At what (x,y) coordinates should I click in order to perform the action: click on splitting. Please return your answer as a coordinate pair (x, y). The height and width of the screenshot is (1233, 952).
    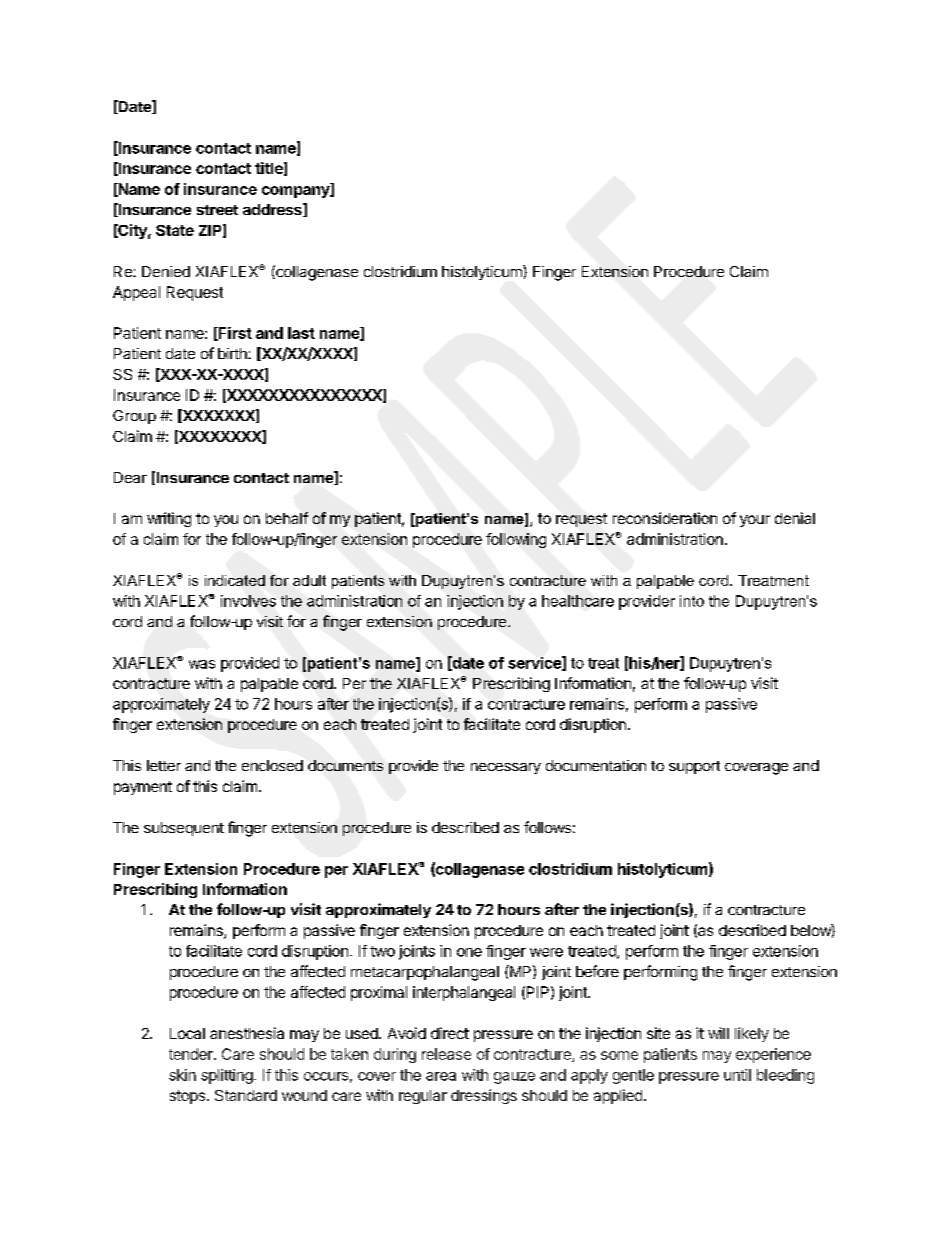
    Looking at the image, I should click on (227, 1076).
